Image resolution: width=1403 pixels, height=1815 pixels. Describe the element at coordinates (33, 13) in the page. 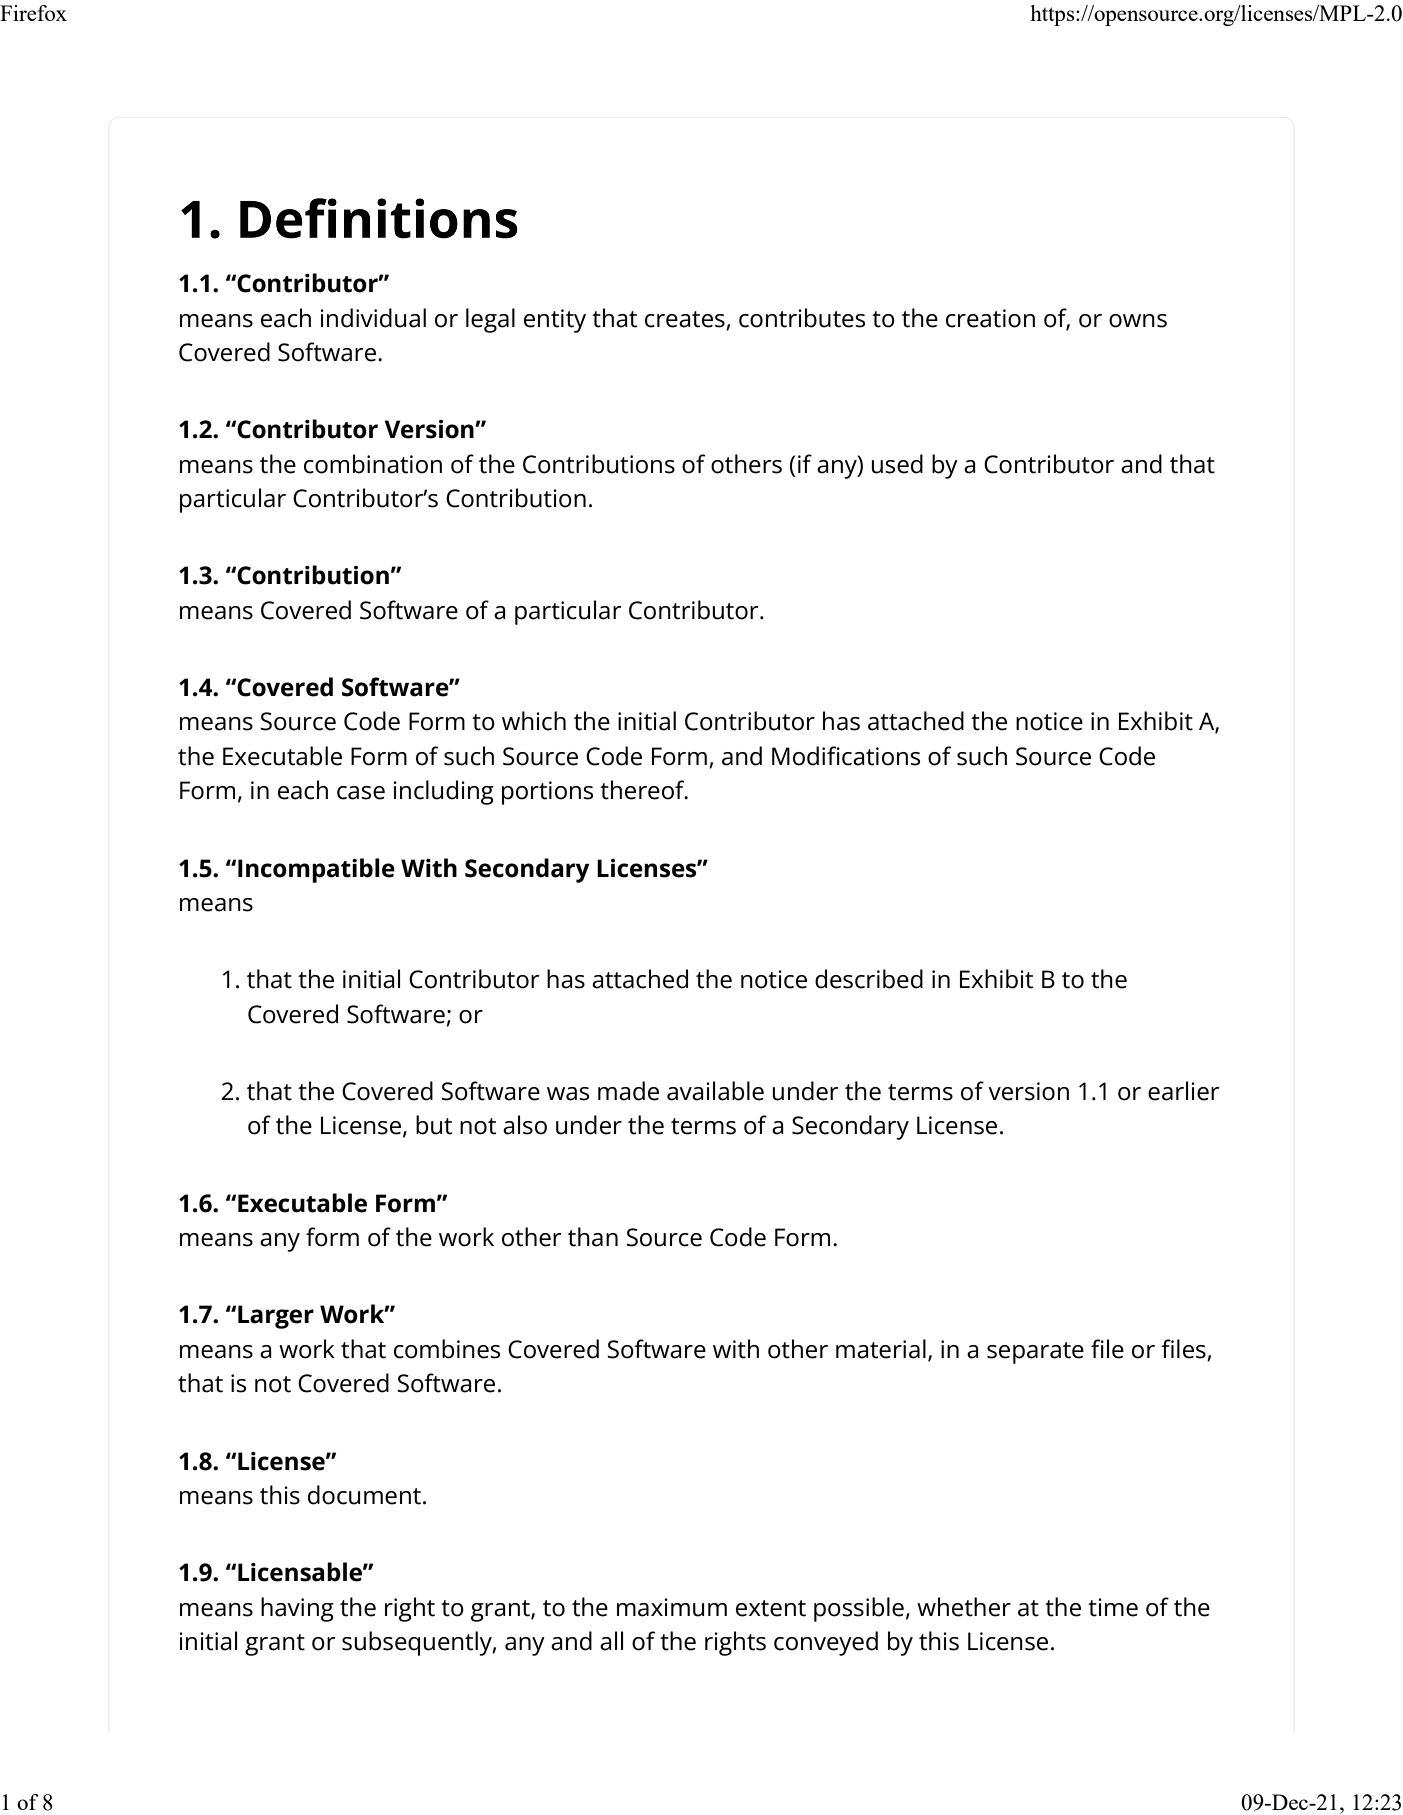

I see `Firefox` at that location.
